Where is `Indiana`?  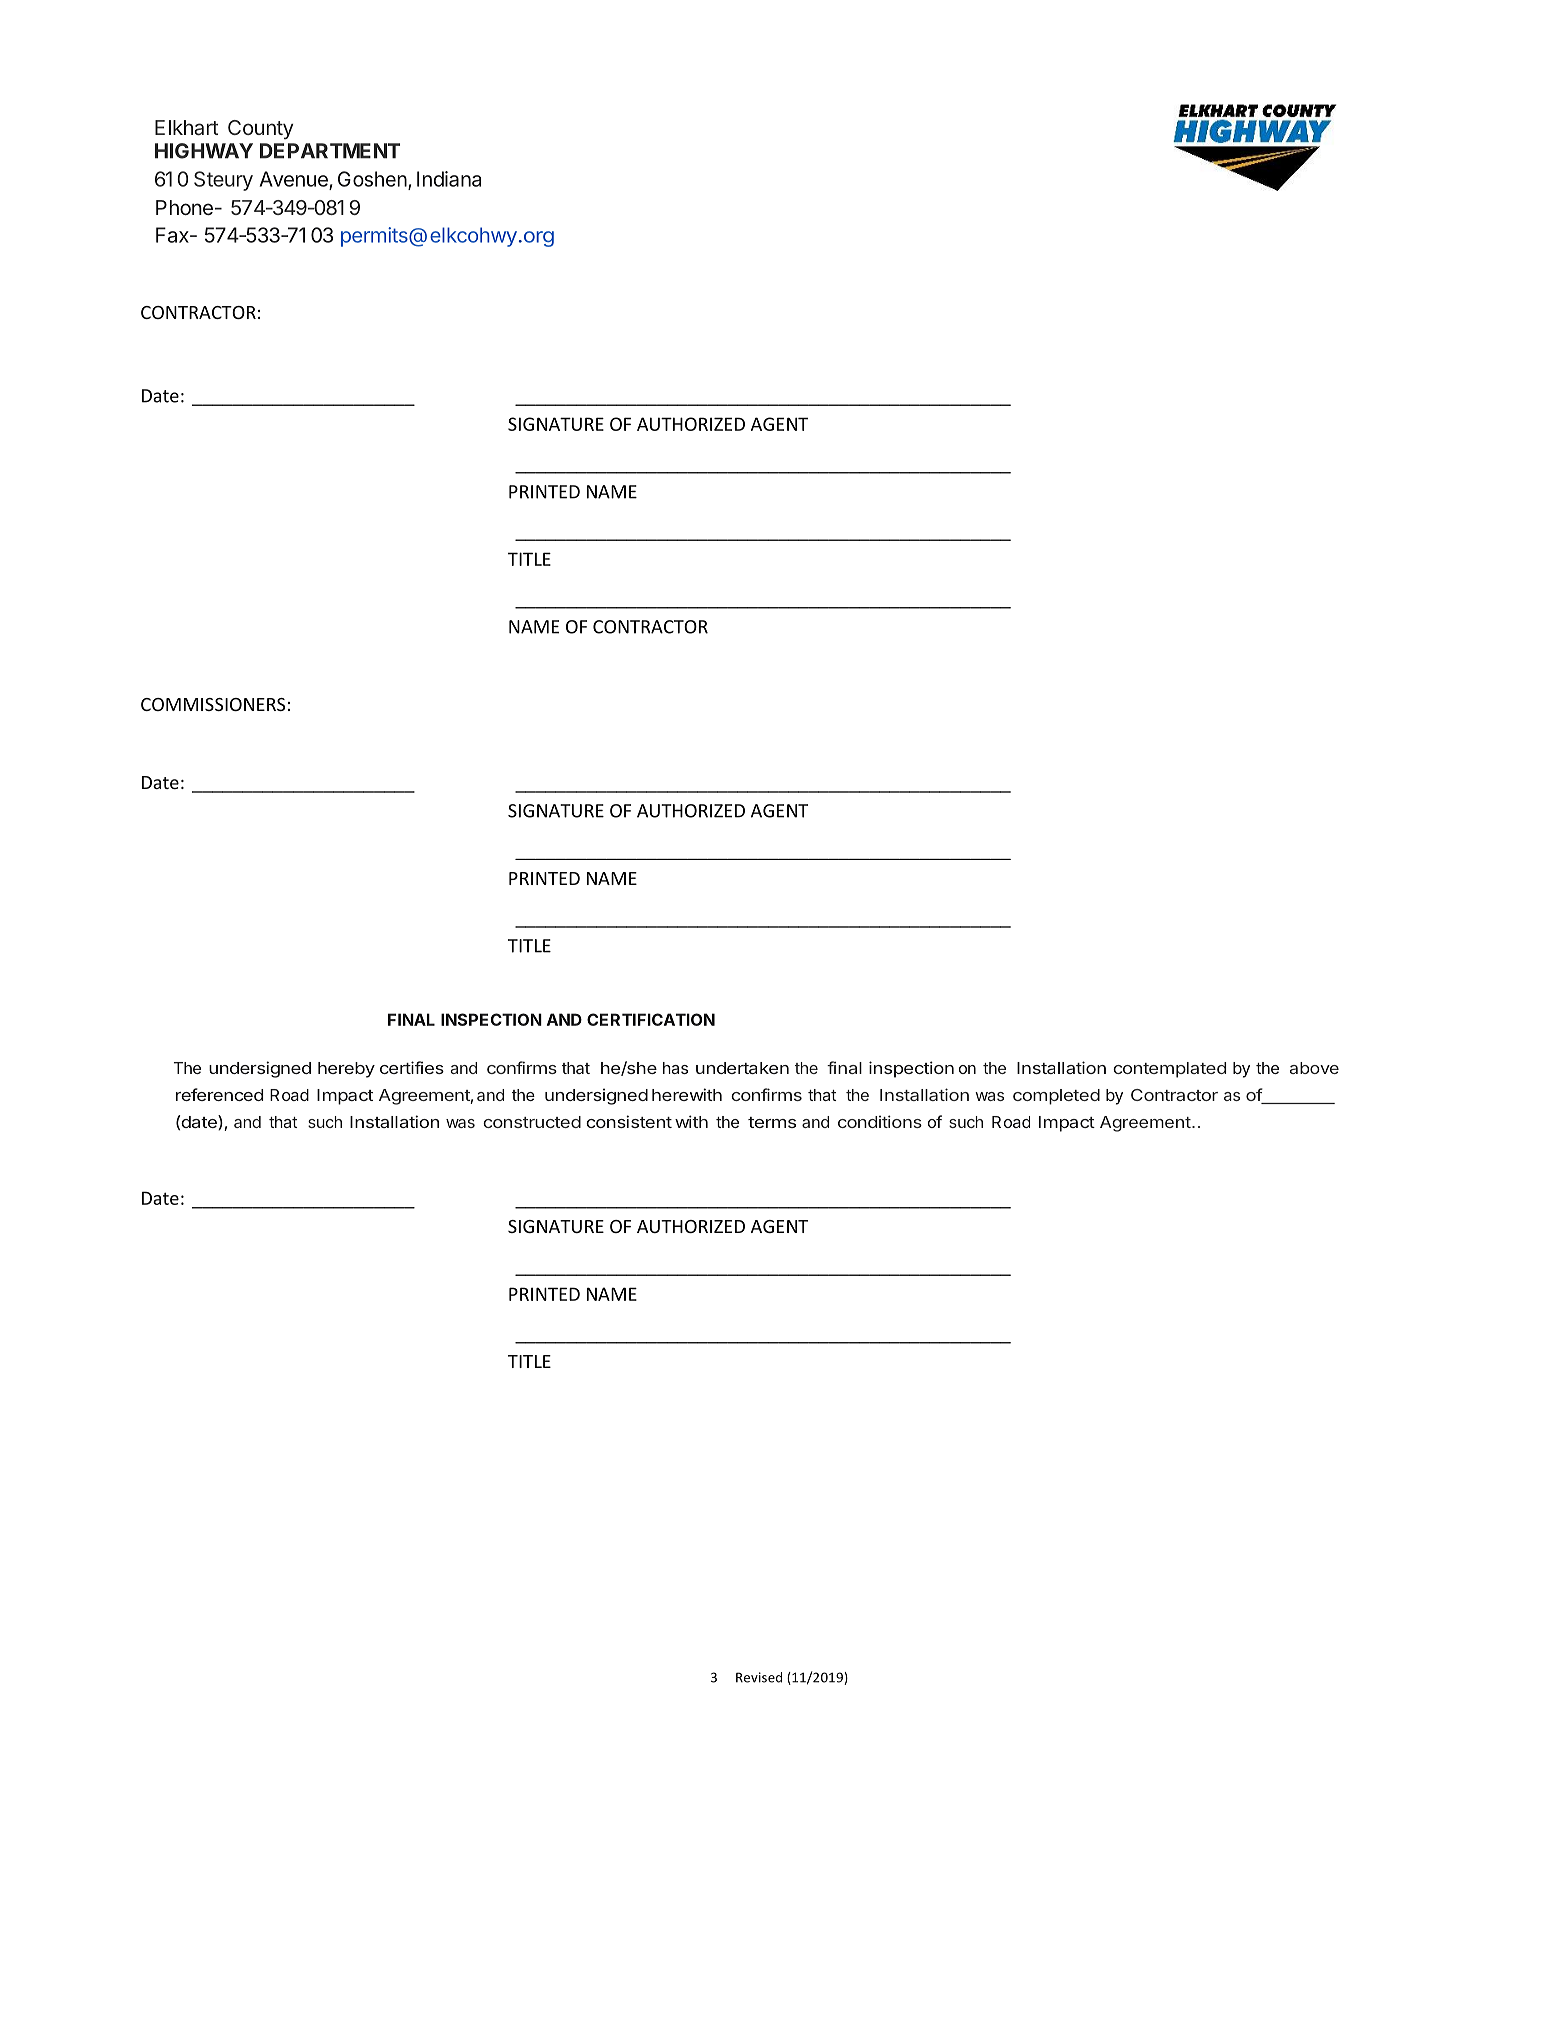 Indiana is located at coordinates (449, 179).
